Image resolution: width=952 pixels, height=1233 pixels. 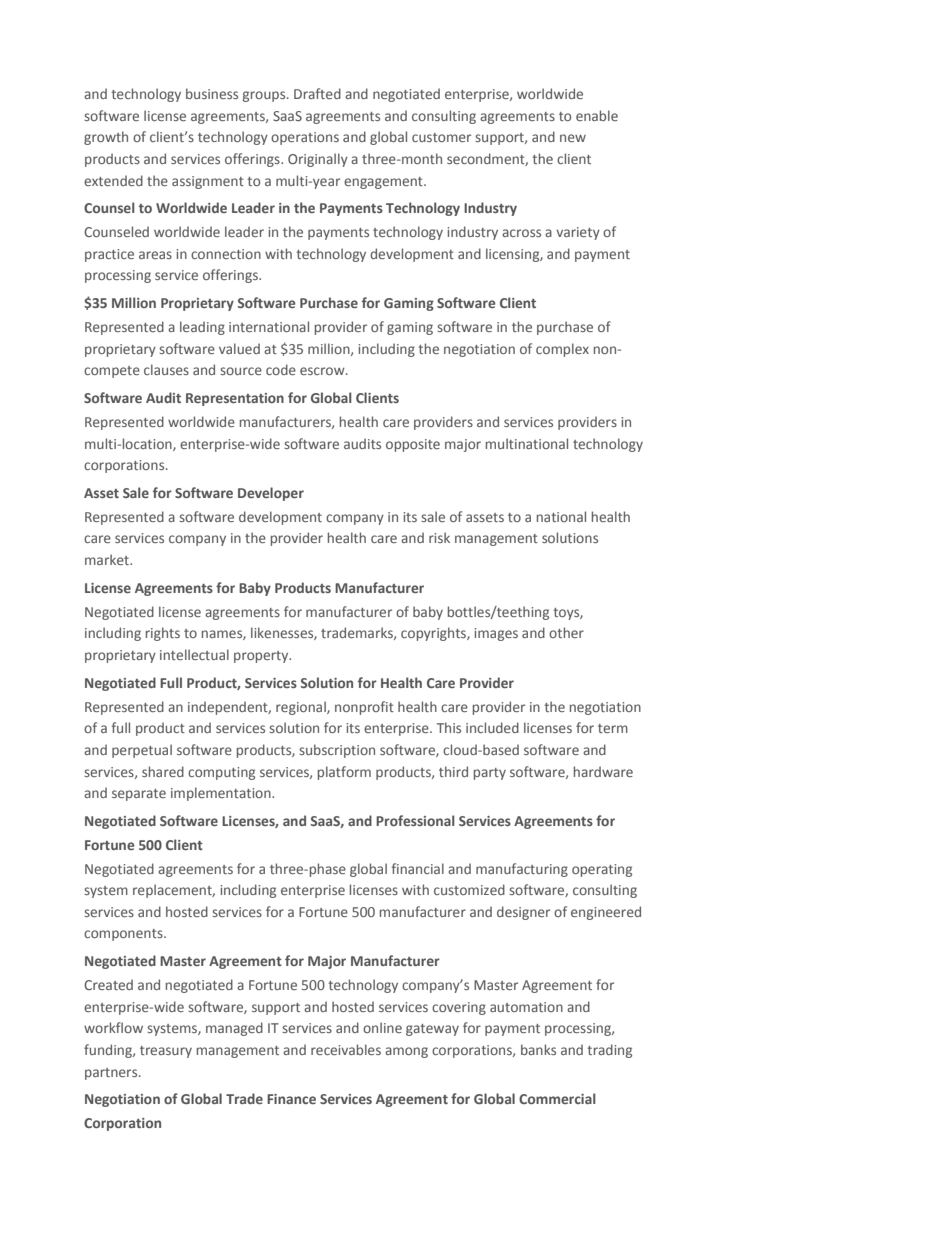 I want to click on business, so click(x=212, y=93).
